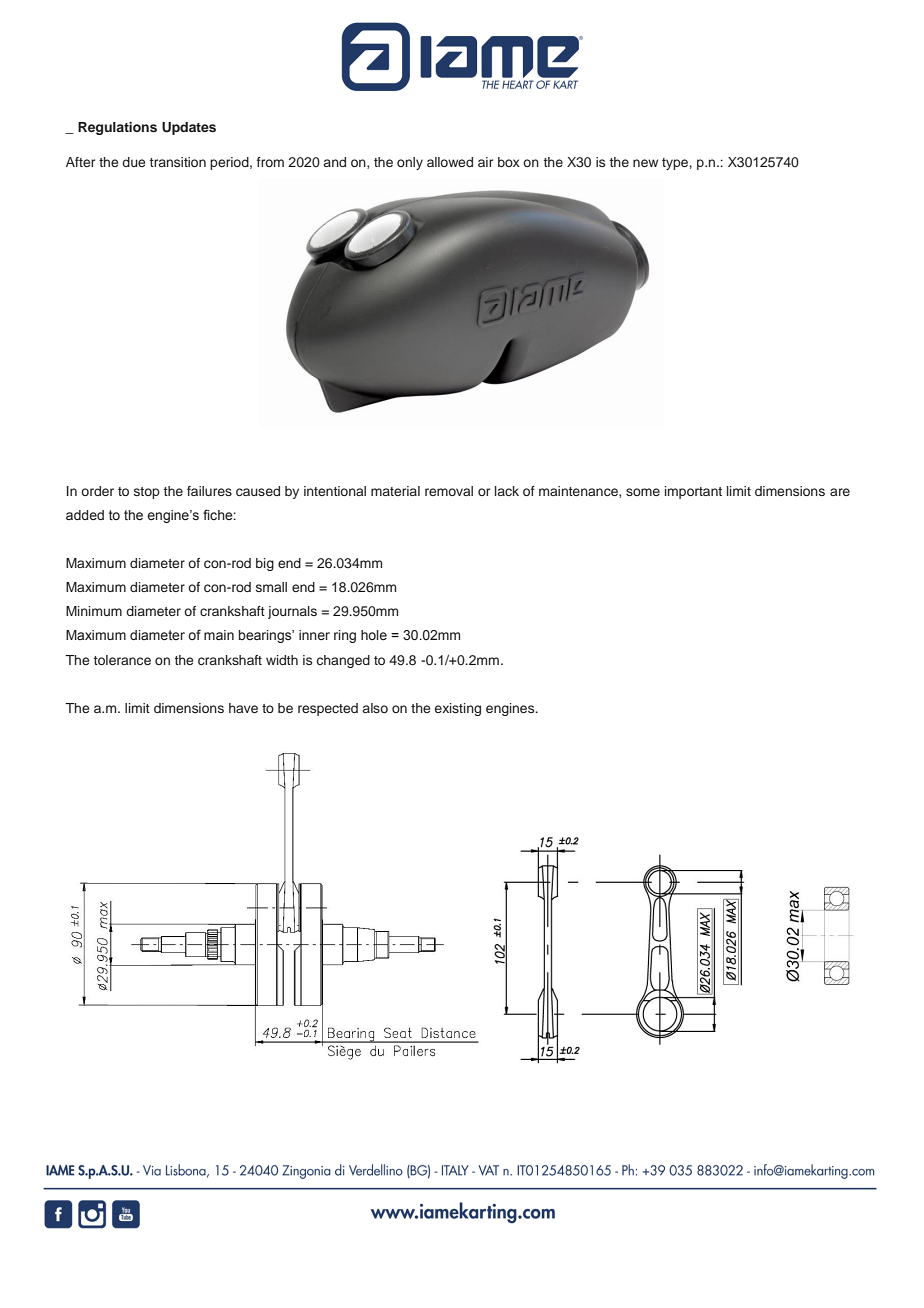 Image resolution: width=924 pixels, height=1308 pixels. Describe the element at coordinates (507, 491) in the document. I see `lack` at that location.
